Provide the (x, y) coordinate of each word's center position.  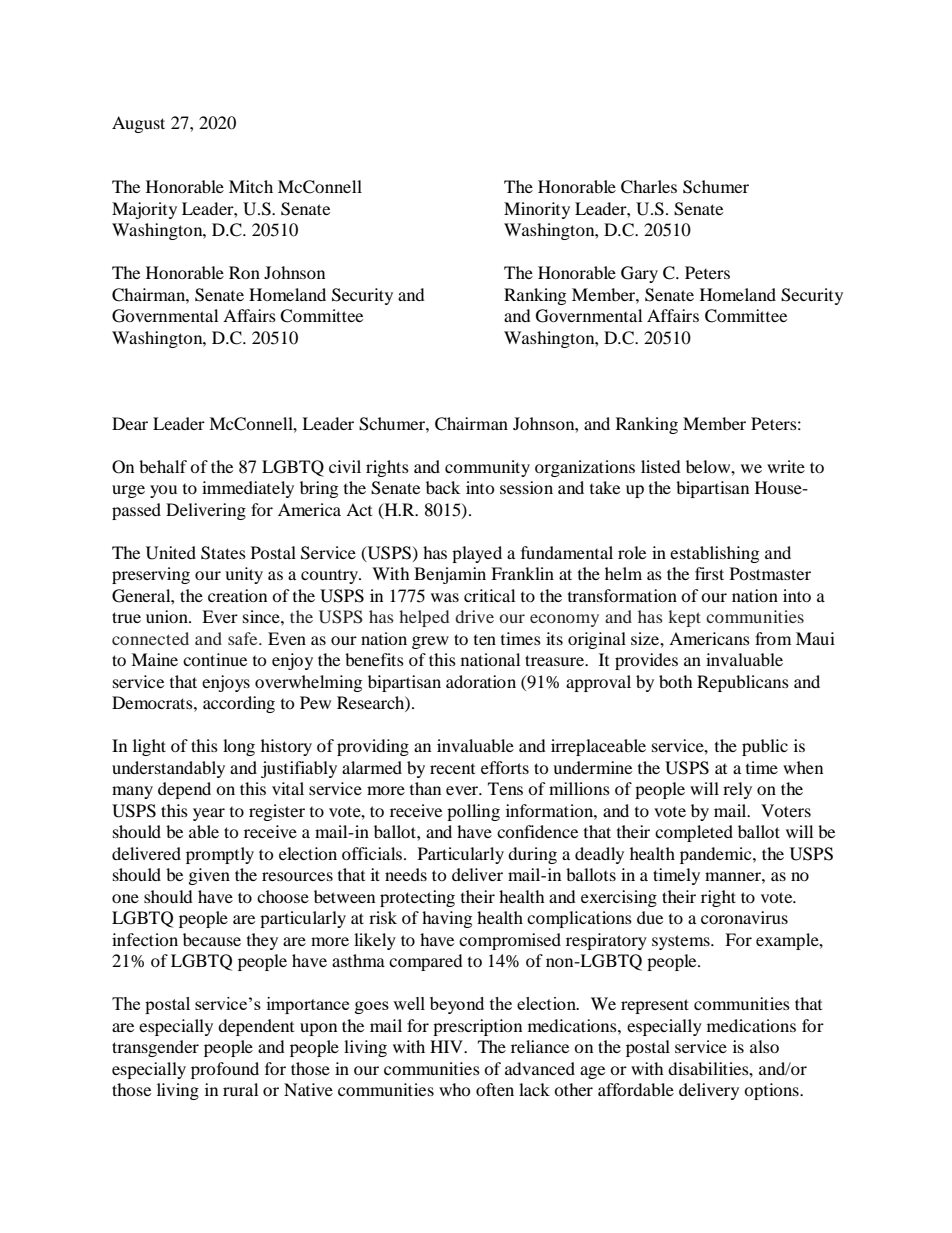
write (786, 466)
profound (225, 1070)
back (443, 487)
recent (452, 769)
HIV (447, 1046)
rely (737, 790)
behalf (163, 466)
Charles (649, 187)
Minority (537, 210)
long (239, 747)
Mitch (251, 186)
